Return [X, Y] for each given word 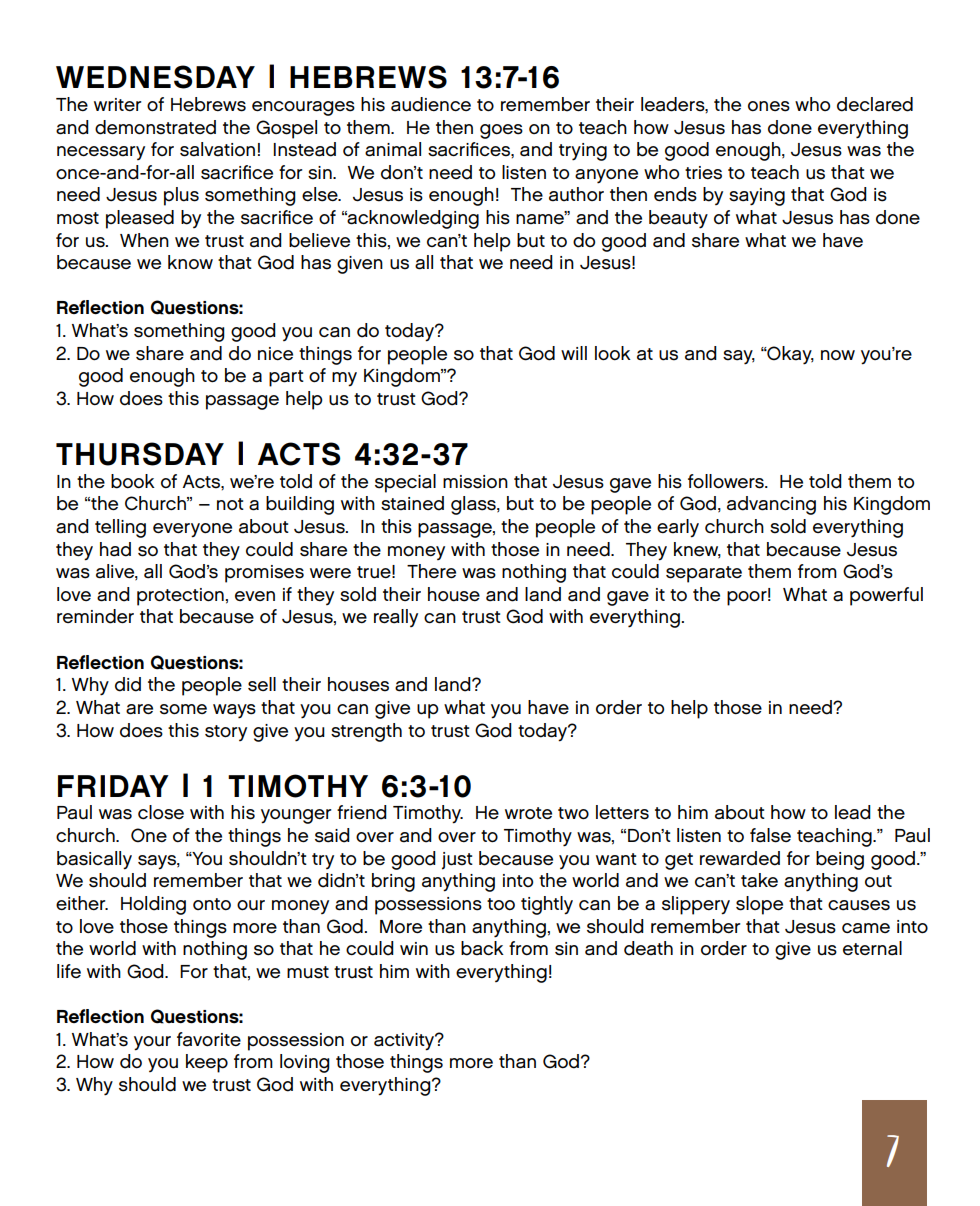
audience [431, 104]
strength [366, 732]
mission [475, 482]
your [152, 1043]
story [226, 733]
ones [769, 106]
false [770, 835]
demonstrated [155, 127]
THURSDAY [140, 454]
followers [727, 481]
